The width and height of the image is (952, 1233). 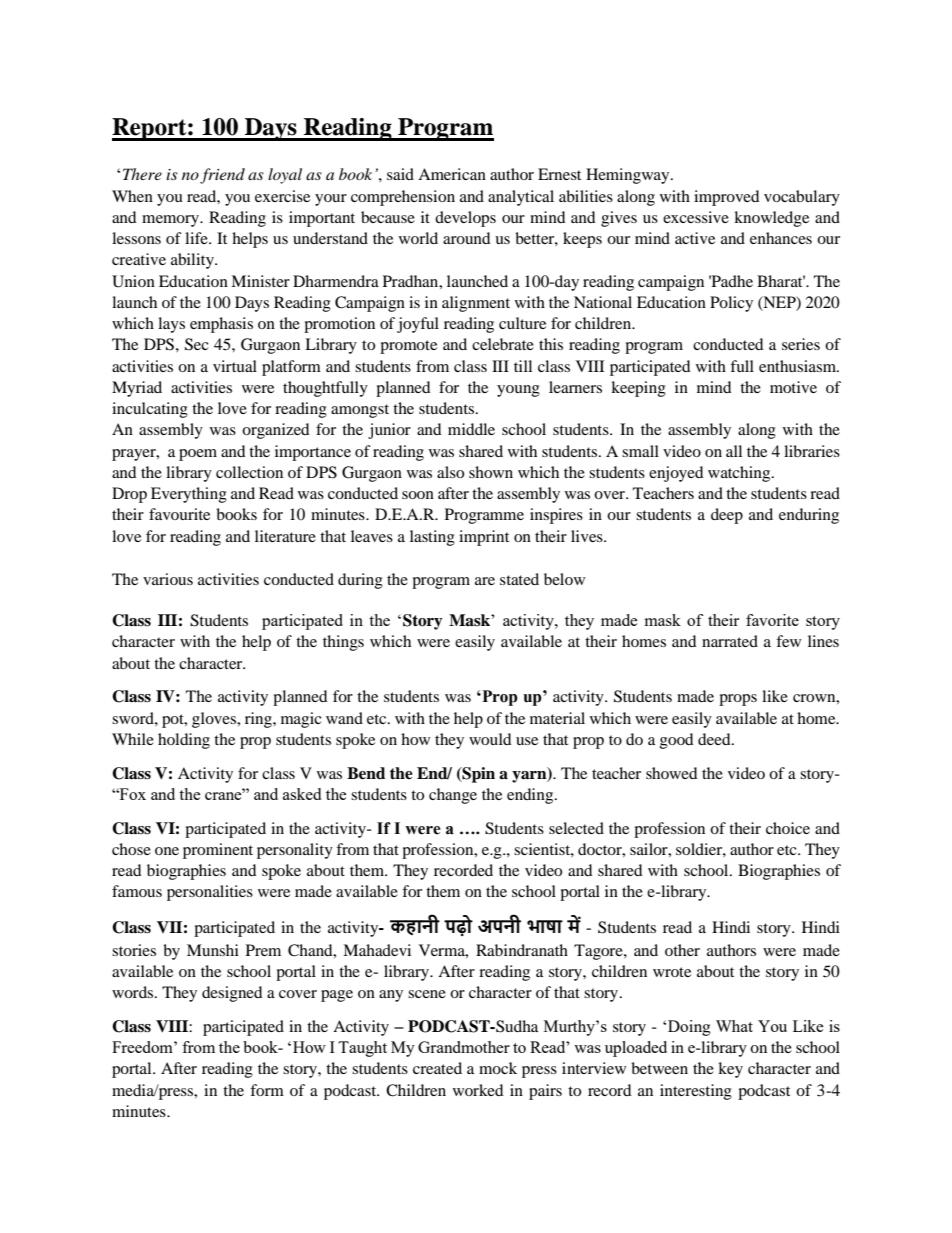 I want to click on develops, so click(x=465, y=219).
